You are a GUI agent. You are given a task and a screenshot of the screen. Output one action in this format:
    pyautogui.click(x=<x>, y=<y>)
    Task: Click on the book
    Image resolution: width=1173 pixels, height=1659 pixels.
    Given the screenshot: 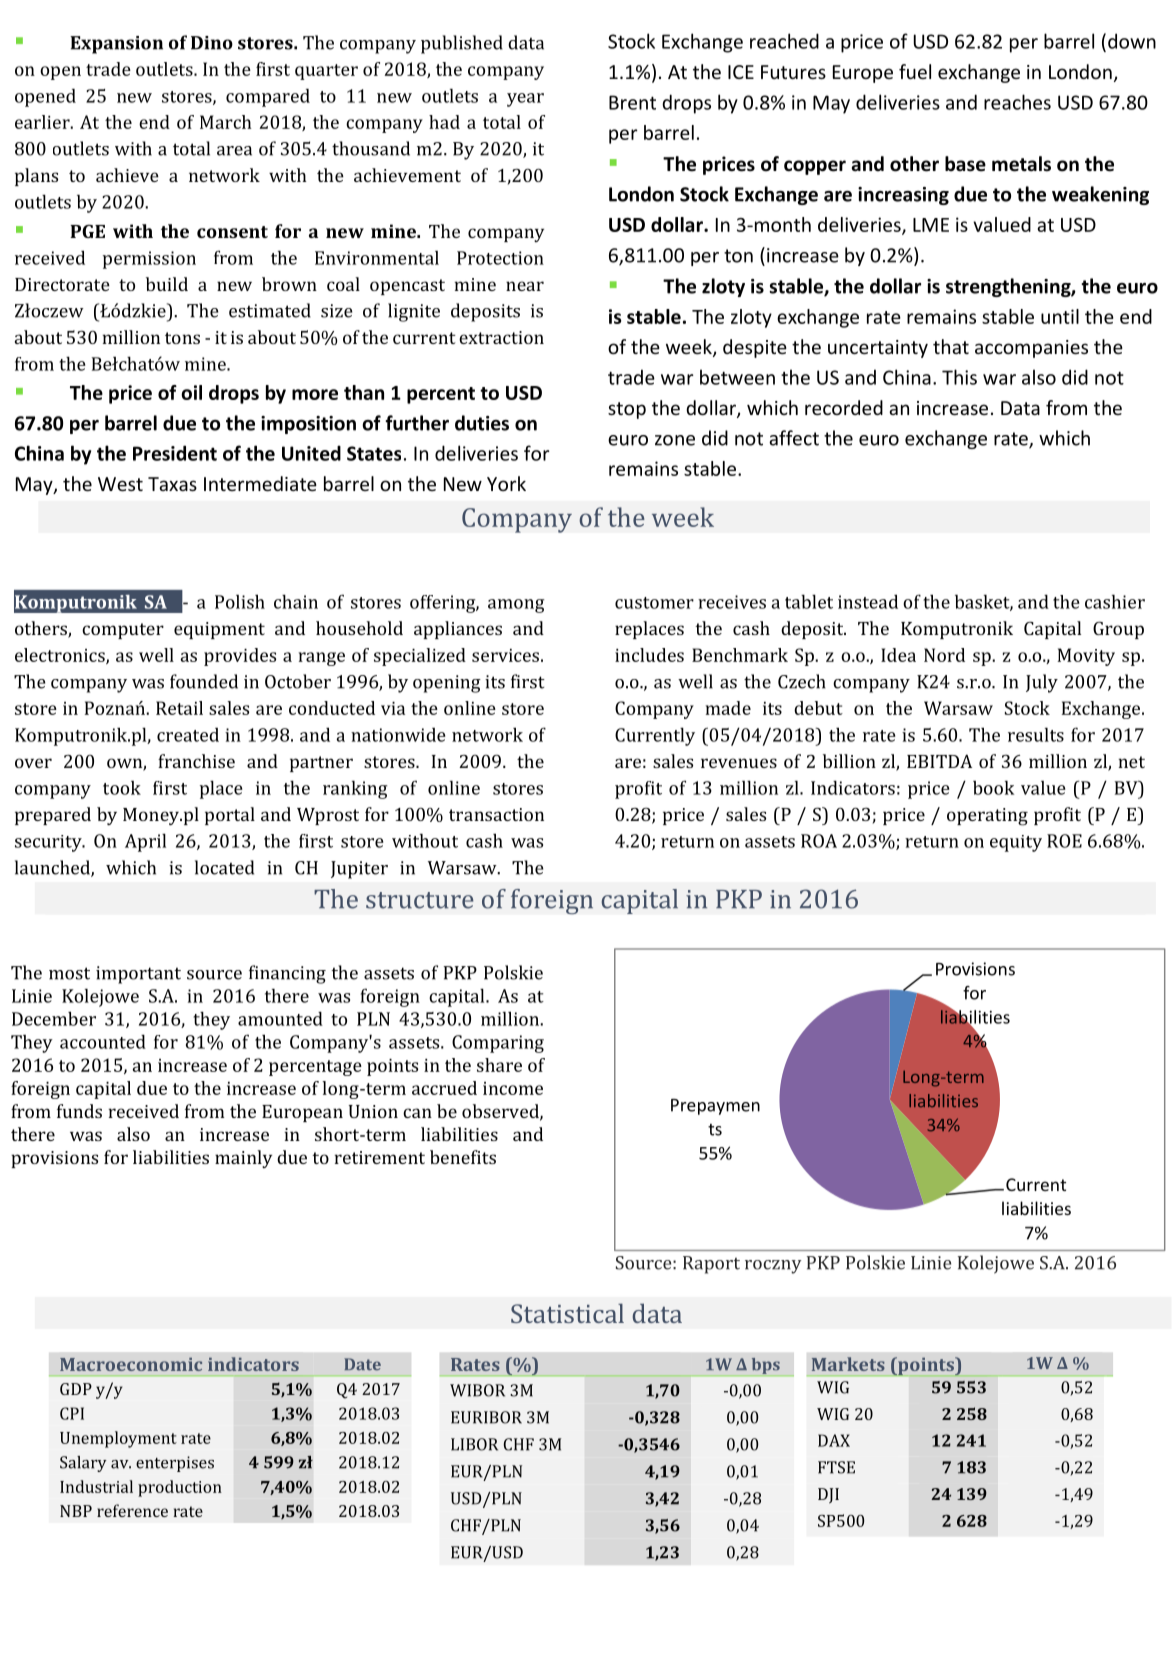 What is the action you would take?
    pyautogui.click(x=994, y=787)
